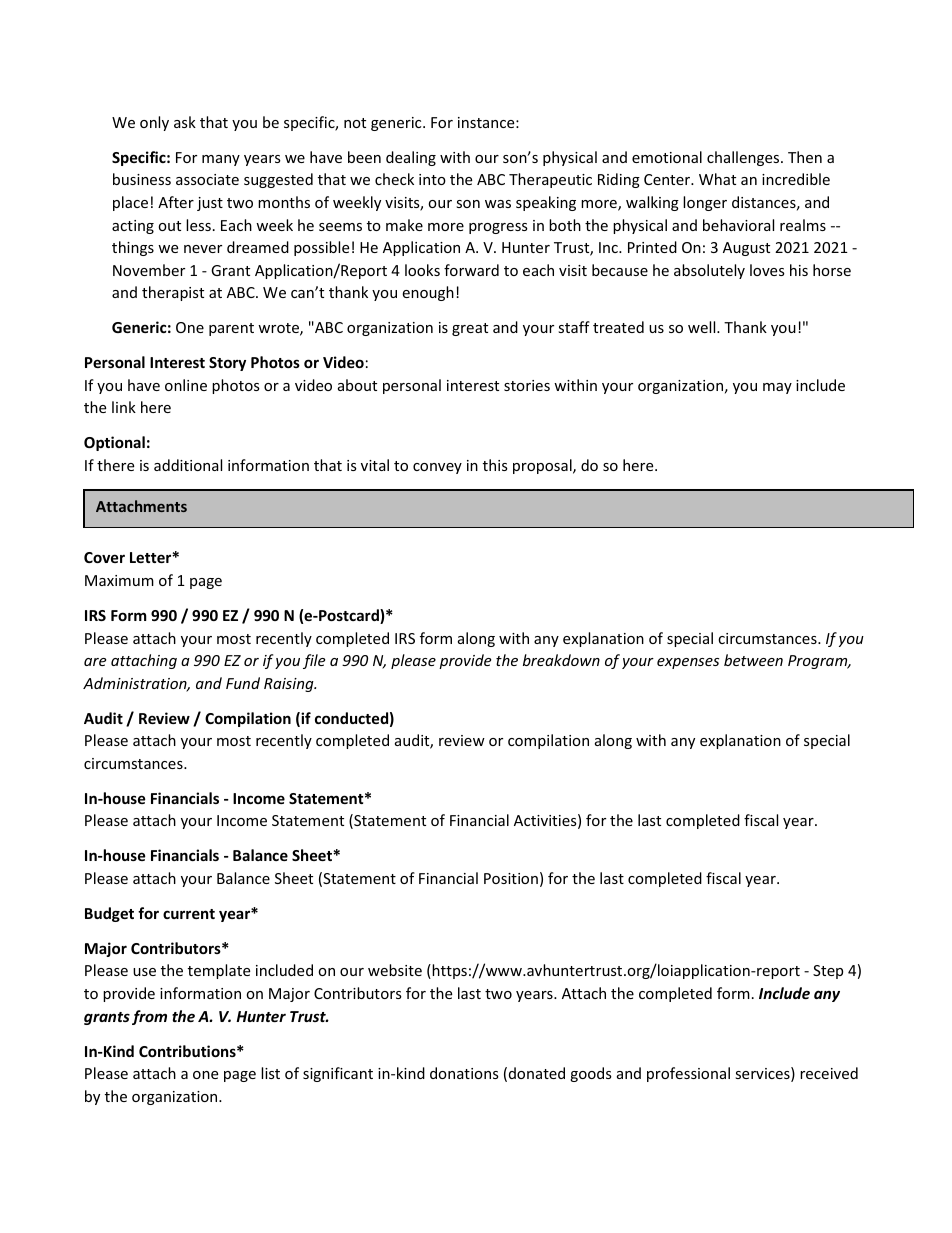 This screenshot has height=1233, width=952. I want to click on into, so click(432, 179).
